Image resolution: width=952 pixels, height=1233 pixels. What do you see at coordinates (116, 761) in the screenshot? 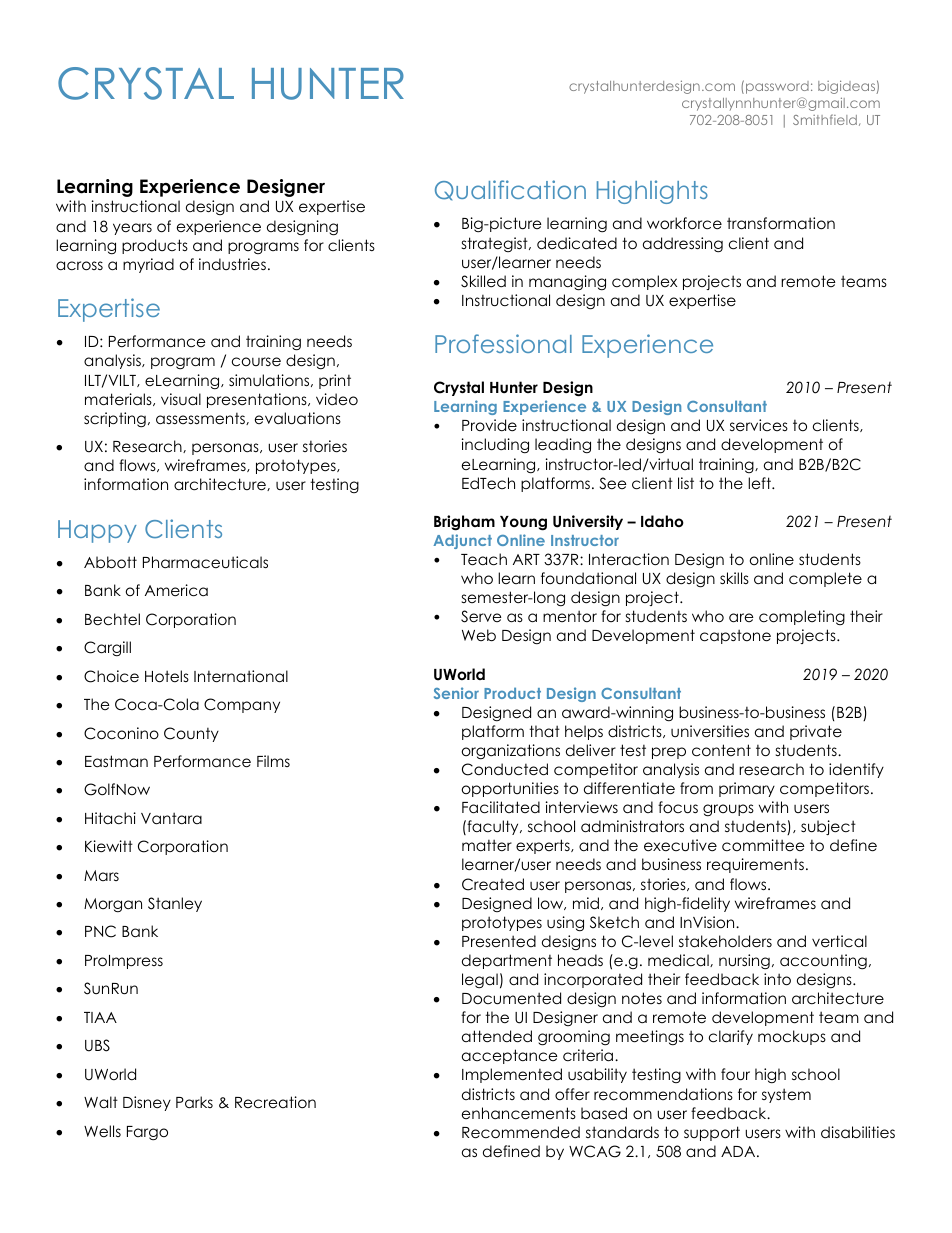
I see `Eastman` at bounding box center [116, 761].
